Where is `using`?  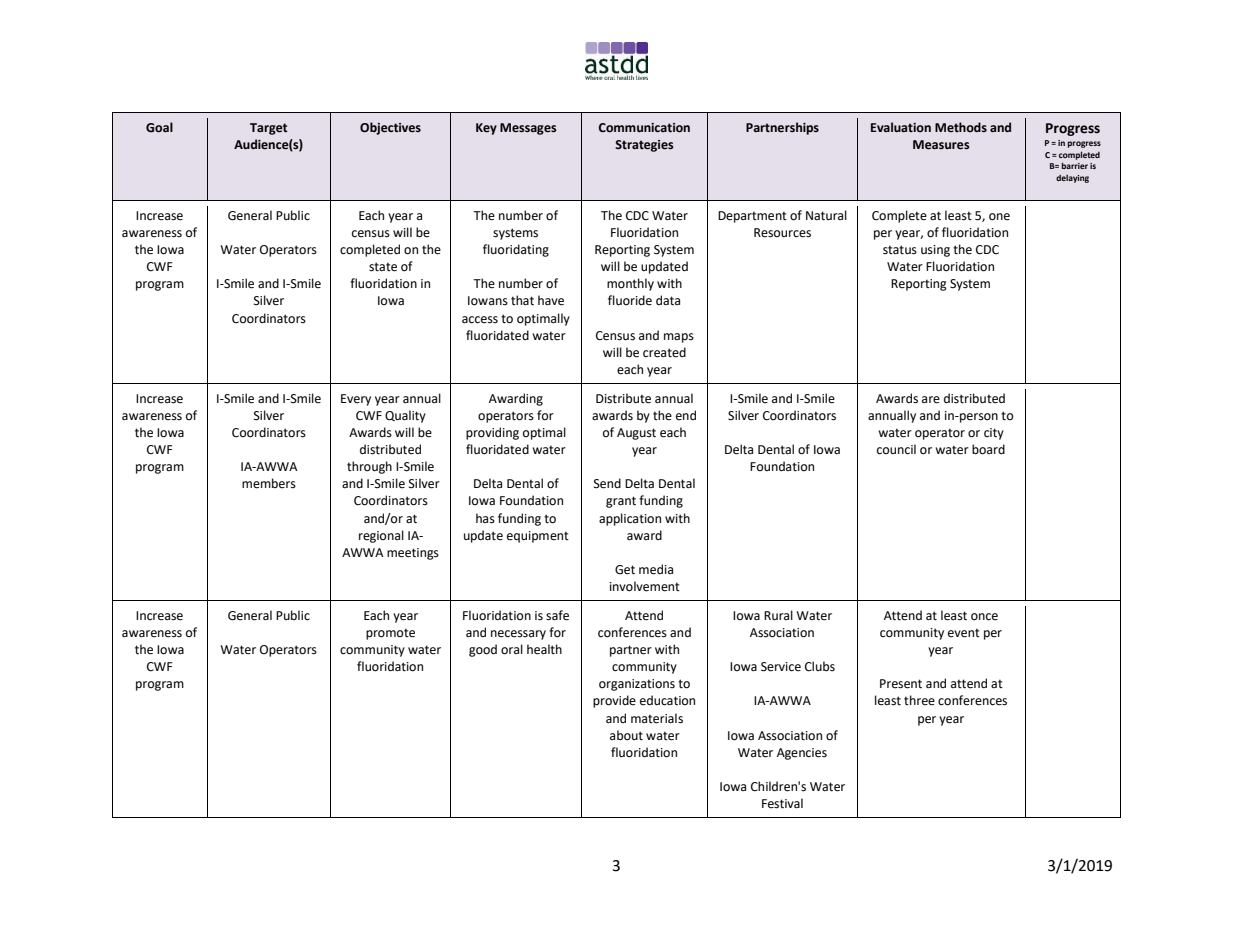
using is located at coordinates (935, 251).
